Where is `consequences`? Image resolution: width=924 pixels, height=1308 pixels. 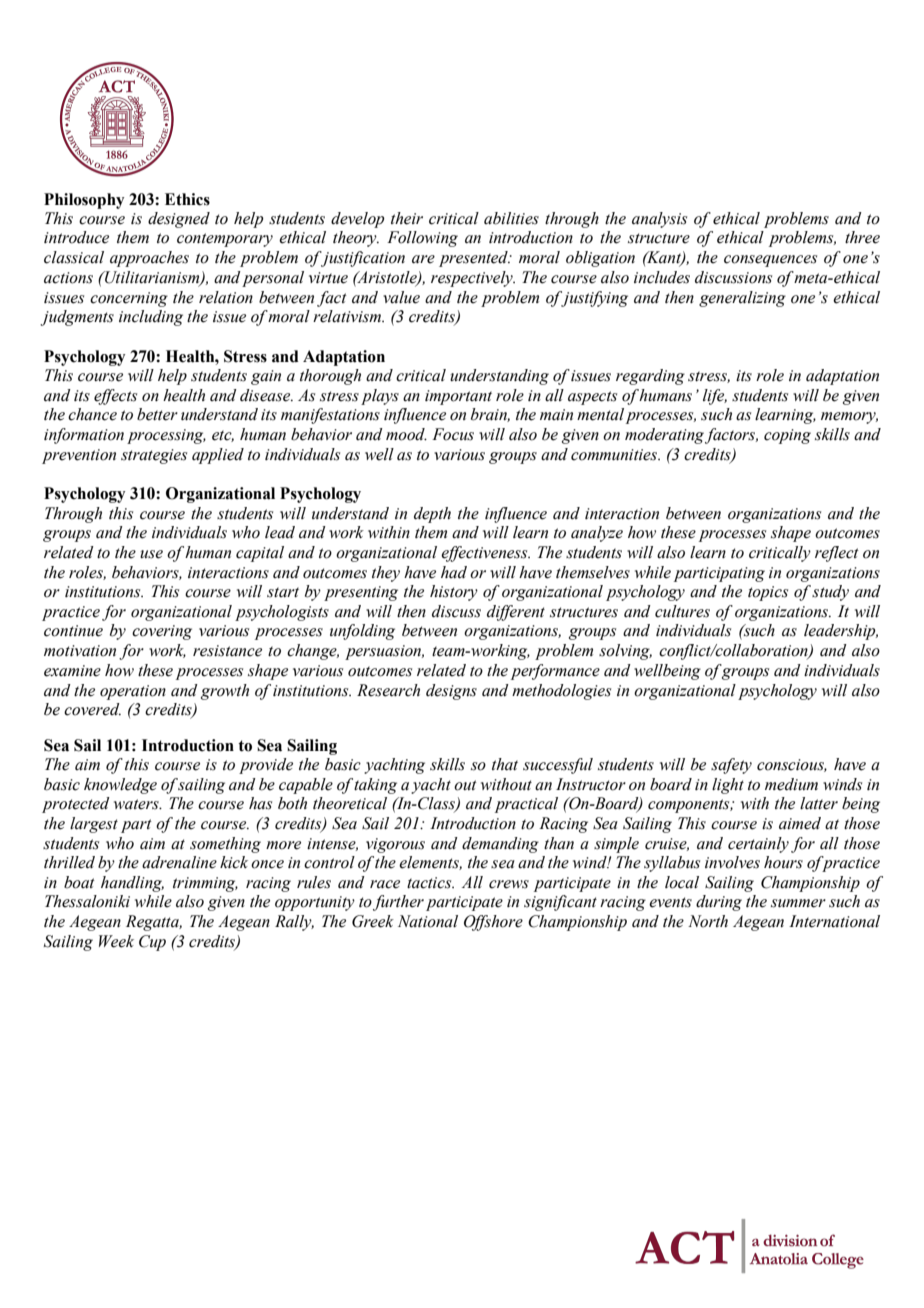
consequences is located at coordinates (770, 261).
